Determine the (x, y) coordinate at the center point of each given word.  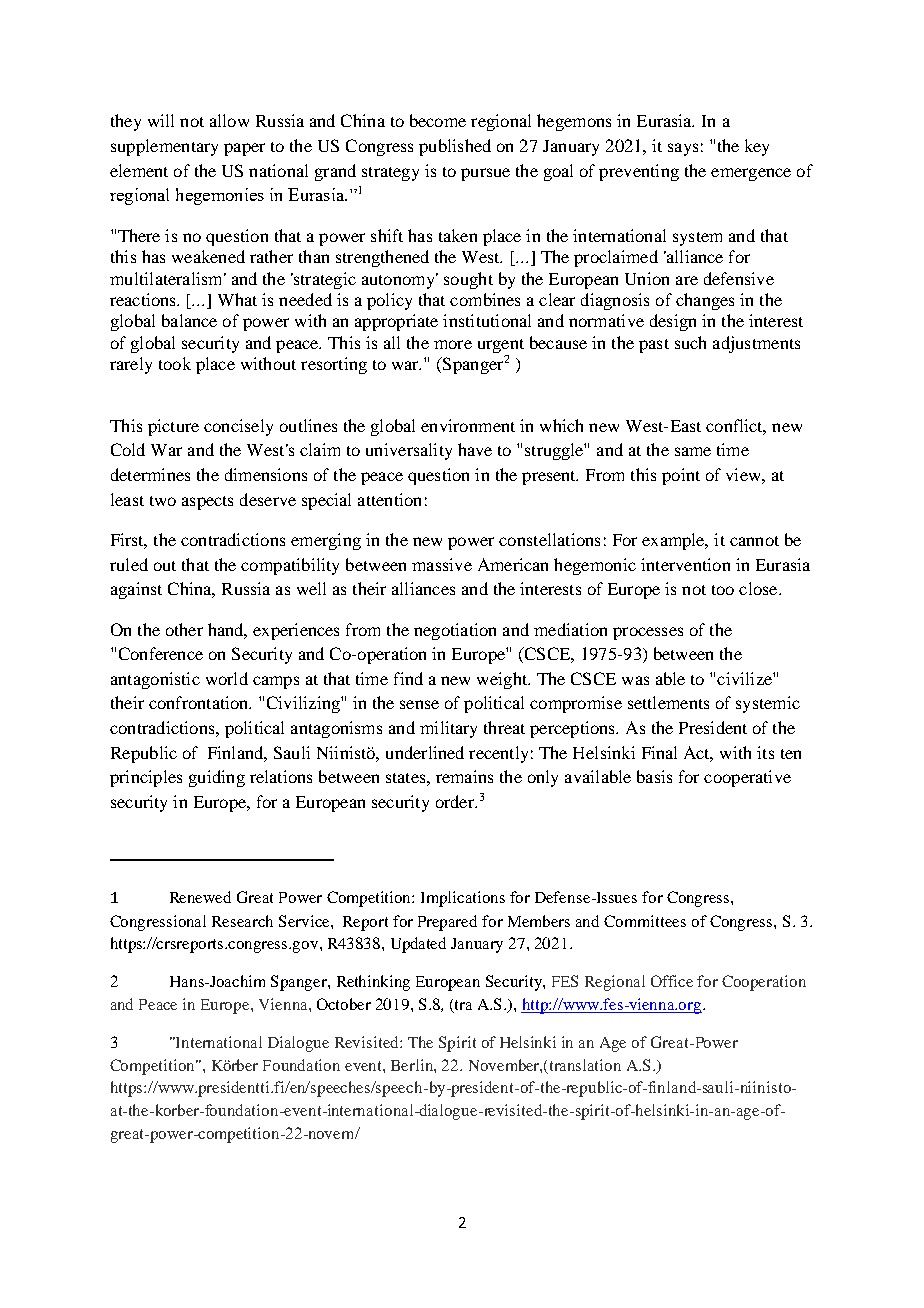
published (455, 147)
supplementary (164, 147)
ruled (129, 564)
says (683, 149)
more (453, 344)
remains (464, 776)
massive (442, 564)
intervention (685, 564)
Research (242, 921)
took (175, 363)
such (690, 342)
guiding (217, 778)
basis (654, 776)
